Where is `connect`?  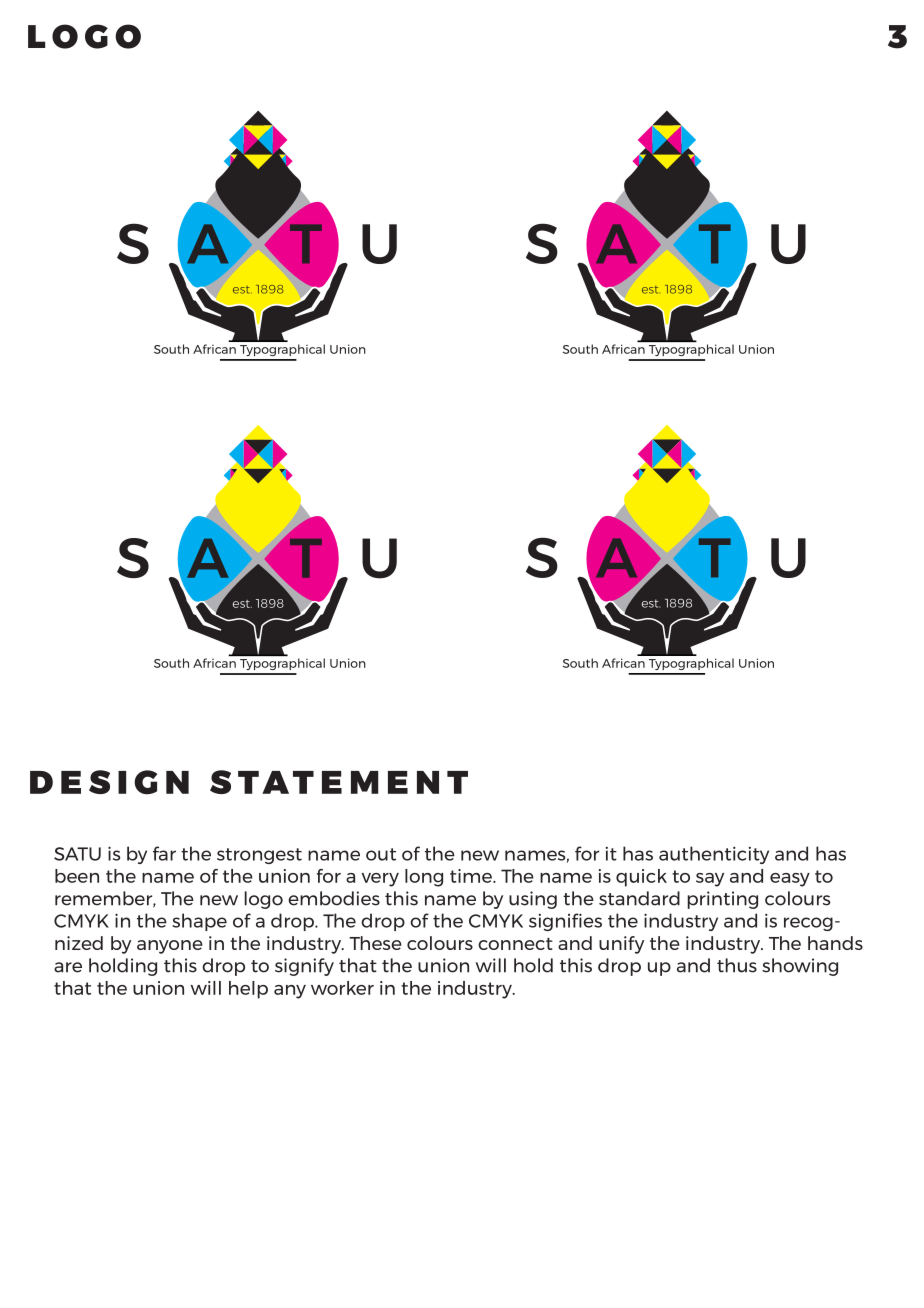
connect is located at coordinates (515, 944).
